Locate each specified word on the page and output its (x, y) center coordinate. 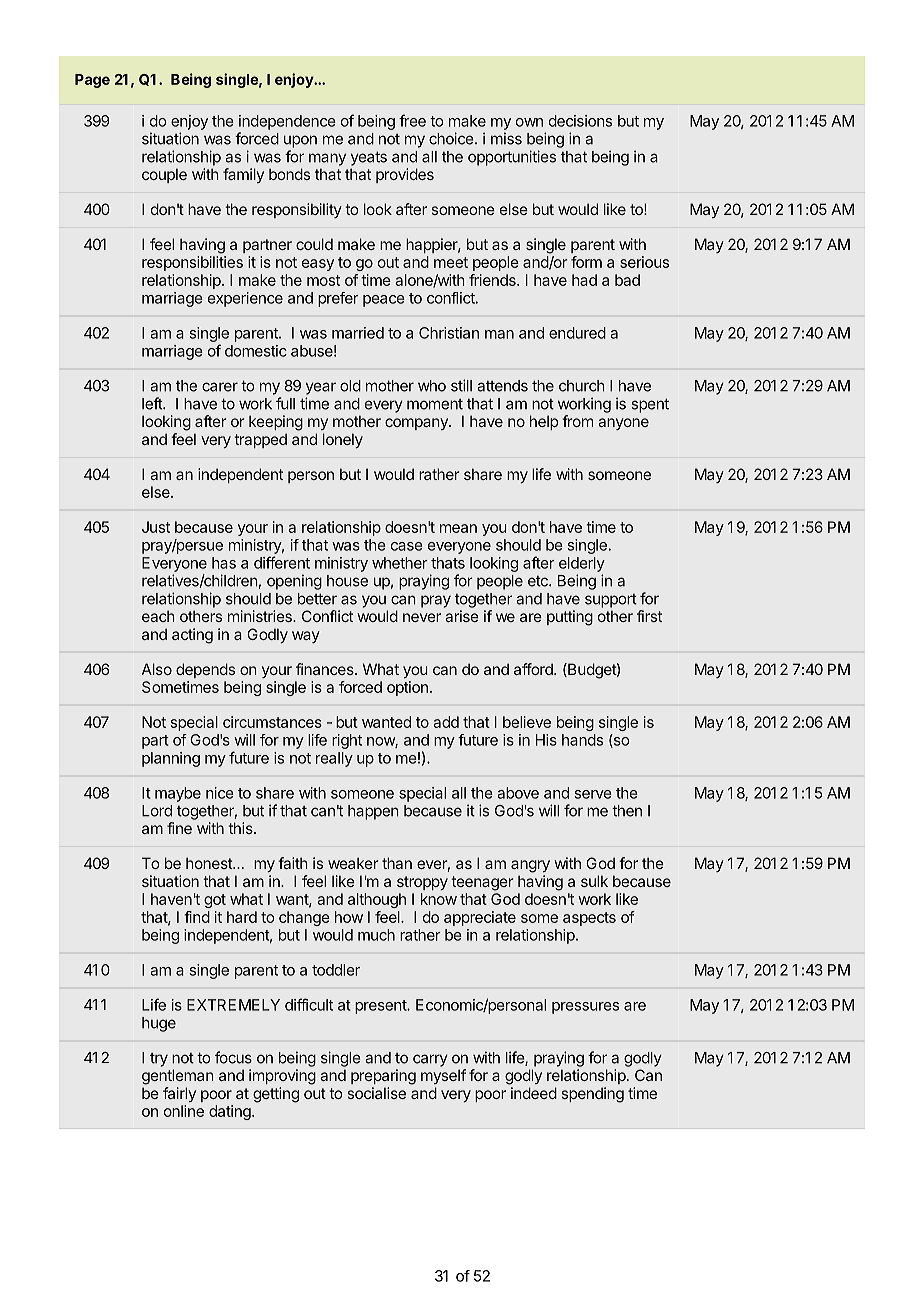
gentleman (178, 1077)
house (347, 581)
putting (570, 618)
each (158, 616)
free (412, 120)
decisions (580, 121)
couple (164, 175)
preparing (383, 1077)
